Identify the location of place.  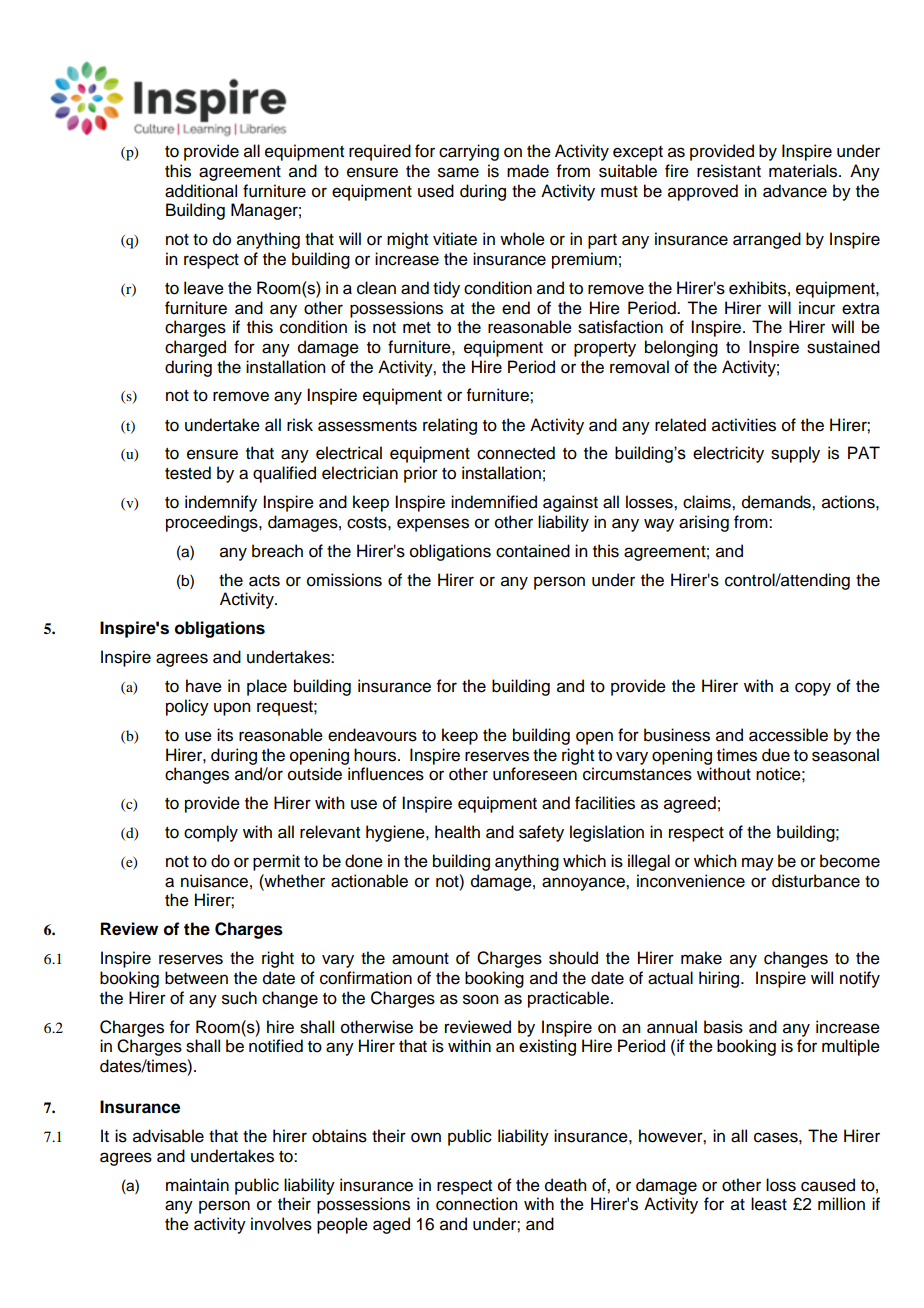
(267, 687).
